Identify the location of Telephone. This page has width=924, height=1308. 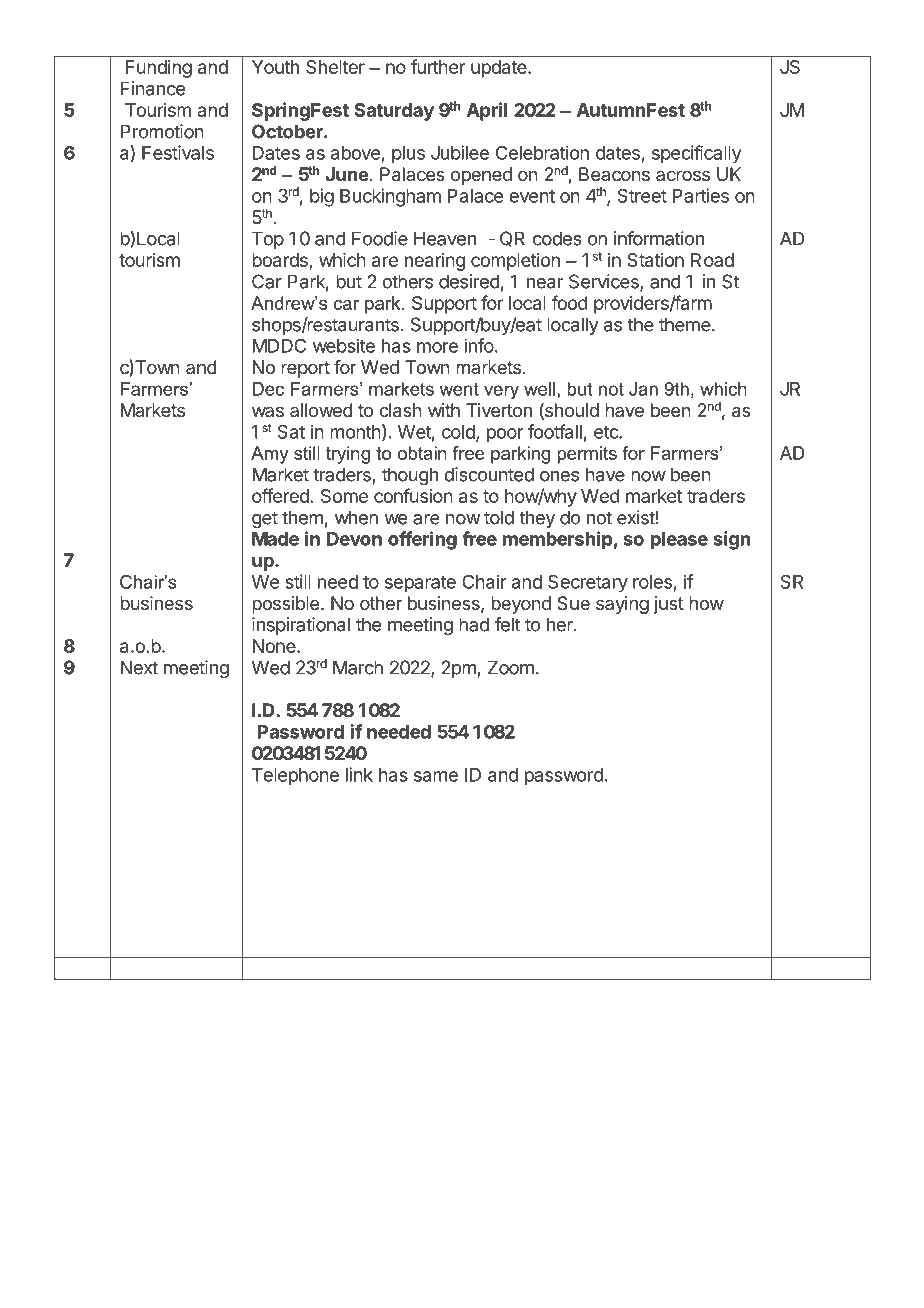
(295, 777).
